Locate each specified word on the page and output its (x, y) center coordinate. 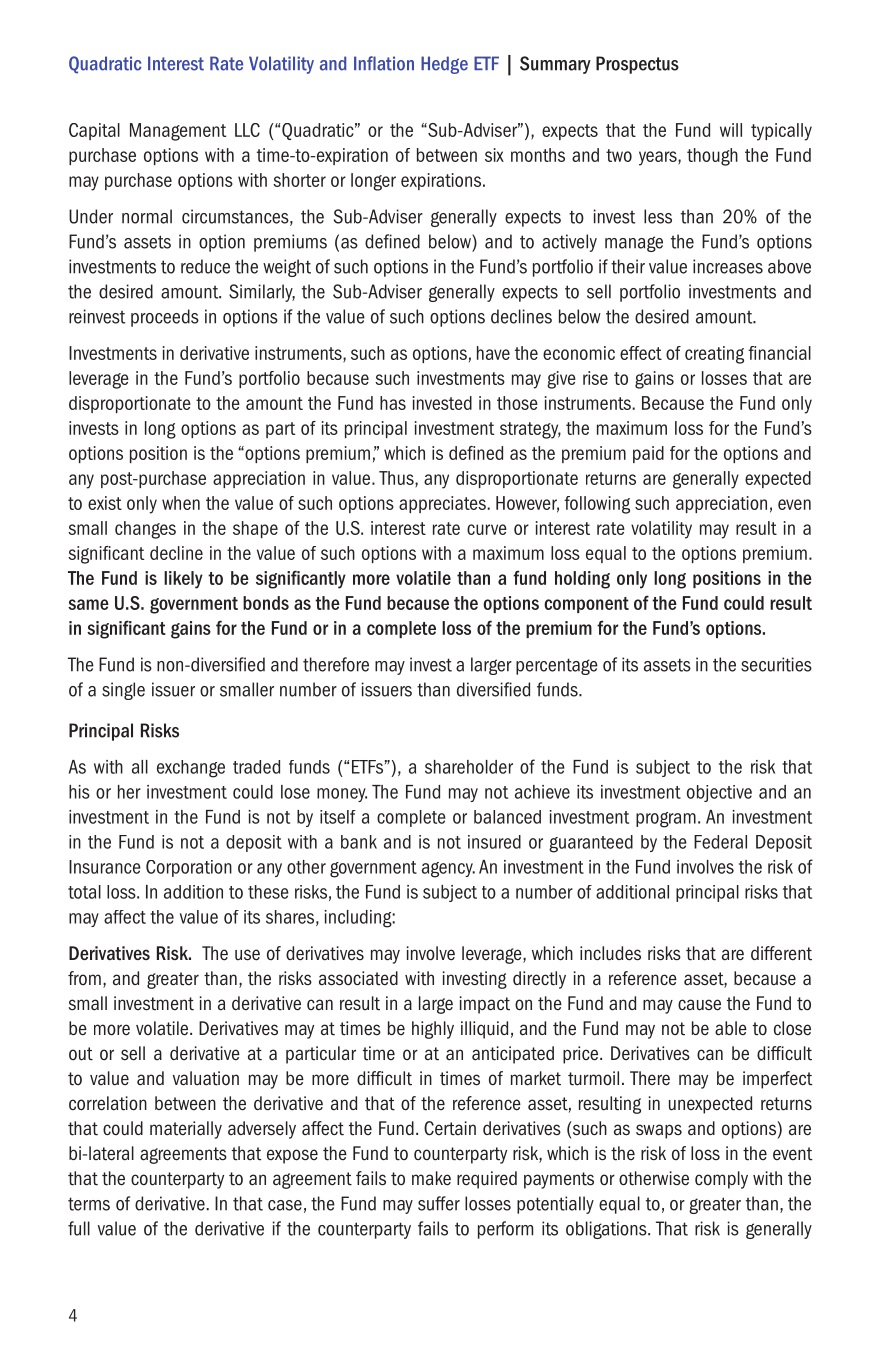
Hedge (444, 65)
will (731, 130)
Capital (94, 131)
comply (721, 1180)
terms (89, 1204)
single (123, 691)
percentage (557, 666)
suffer (439, 1203)
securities (776, 664)
